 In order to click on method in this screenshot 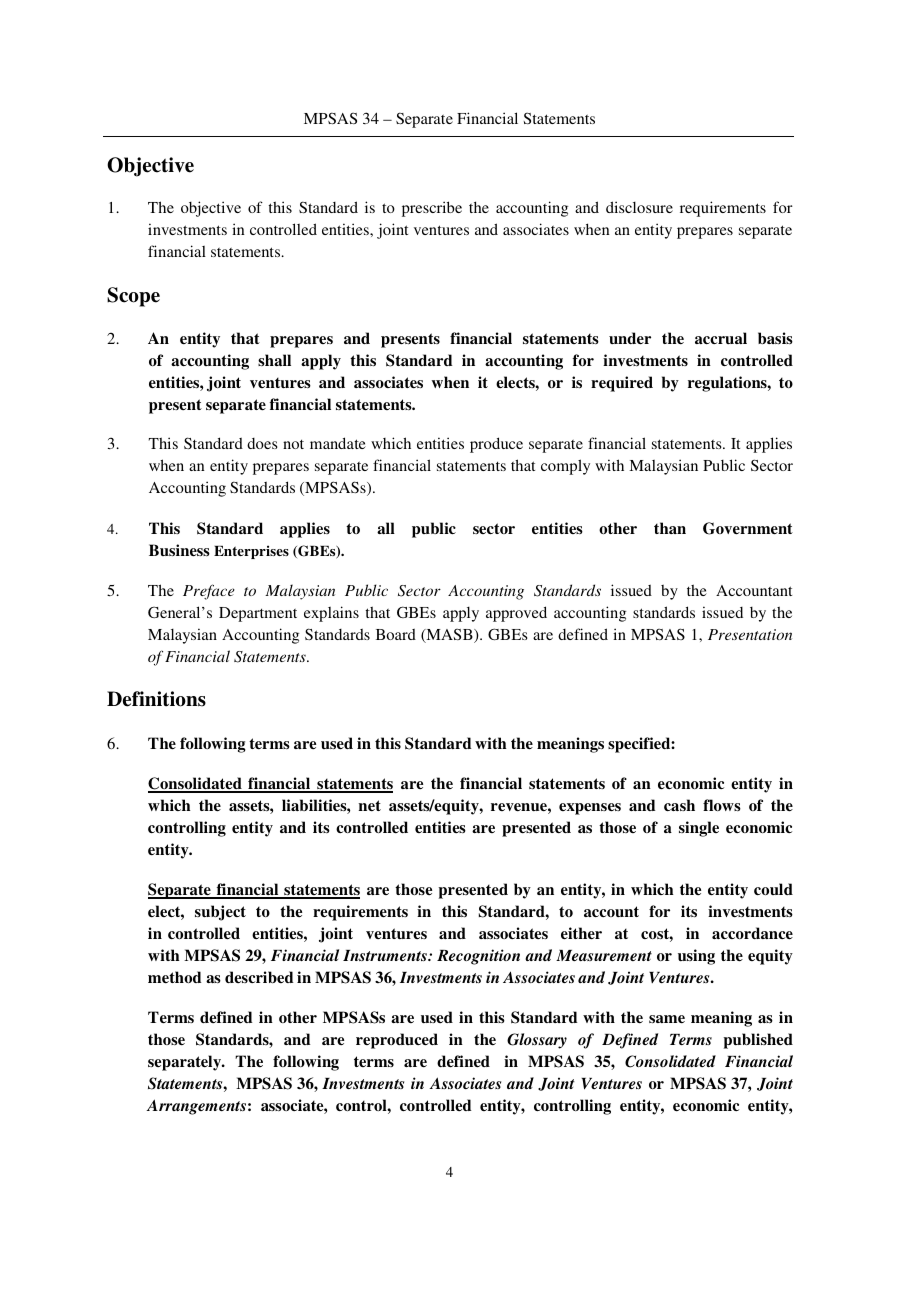, I will do `click(174, 977)`.
